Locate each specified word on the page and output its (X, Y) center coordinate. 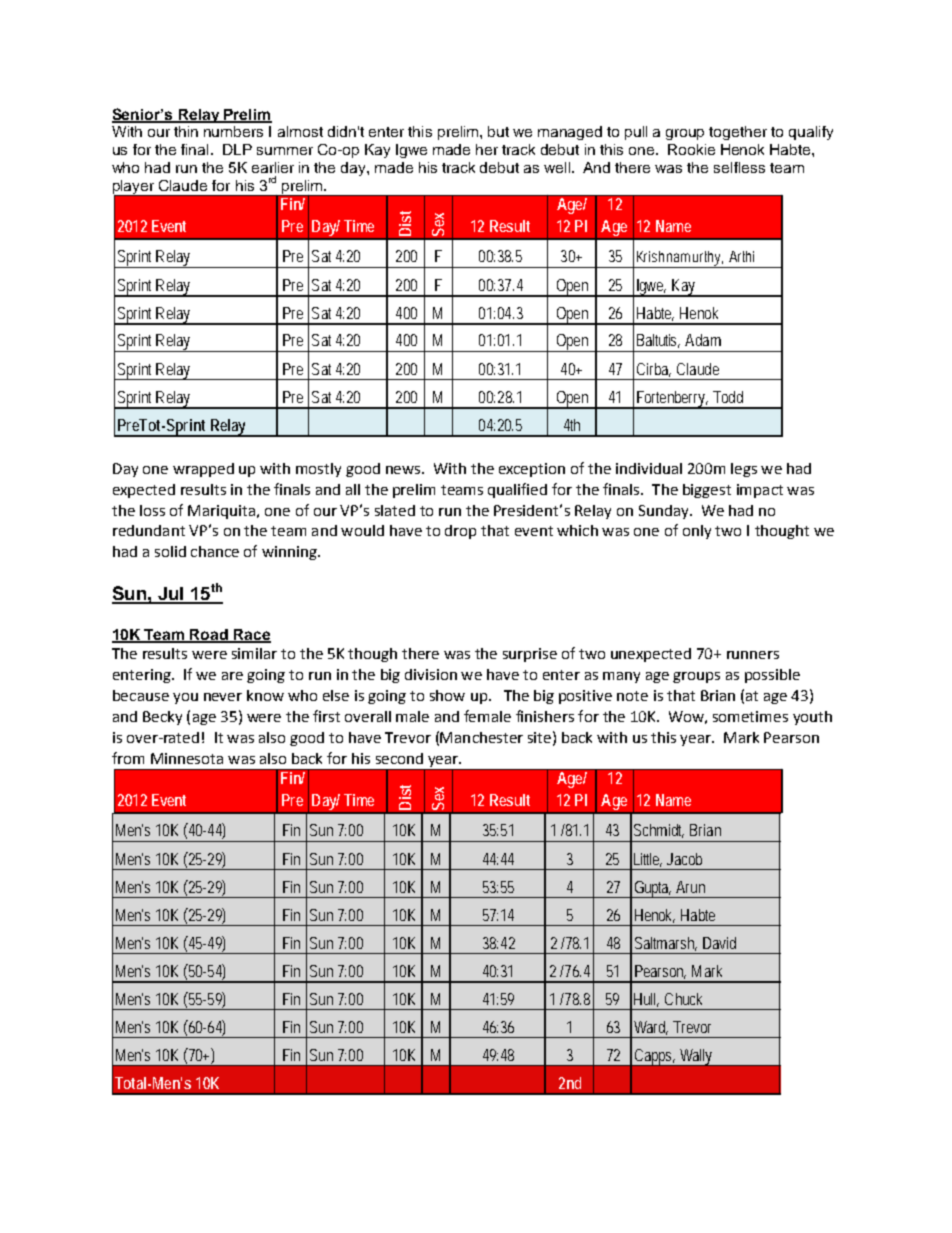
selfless (739, 167)
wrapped (203, 470)
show (447, 695)
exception (532, 470)
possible (772, 676)
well (558, 167)
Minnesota (187, 758)
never (223, 697)
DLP (237, 149)
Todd (728, 397)
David (719, 943)
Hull (646, 1000)
